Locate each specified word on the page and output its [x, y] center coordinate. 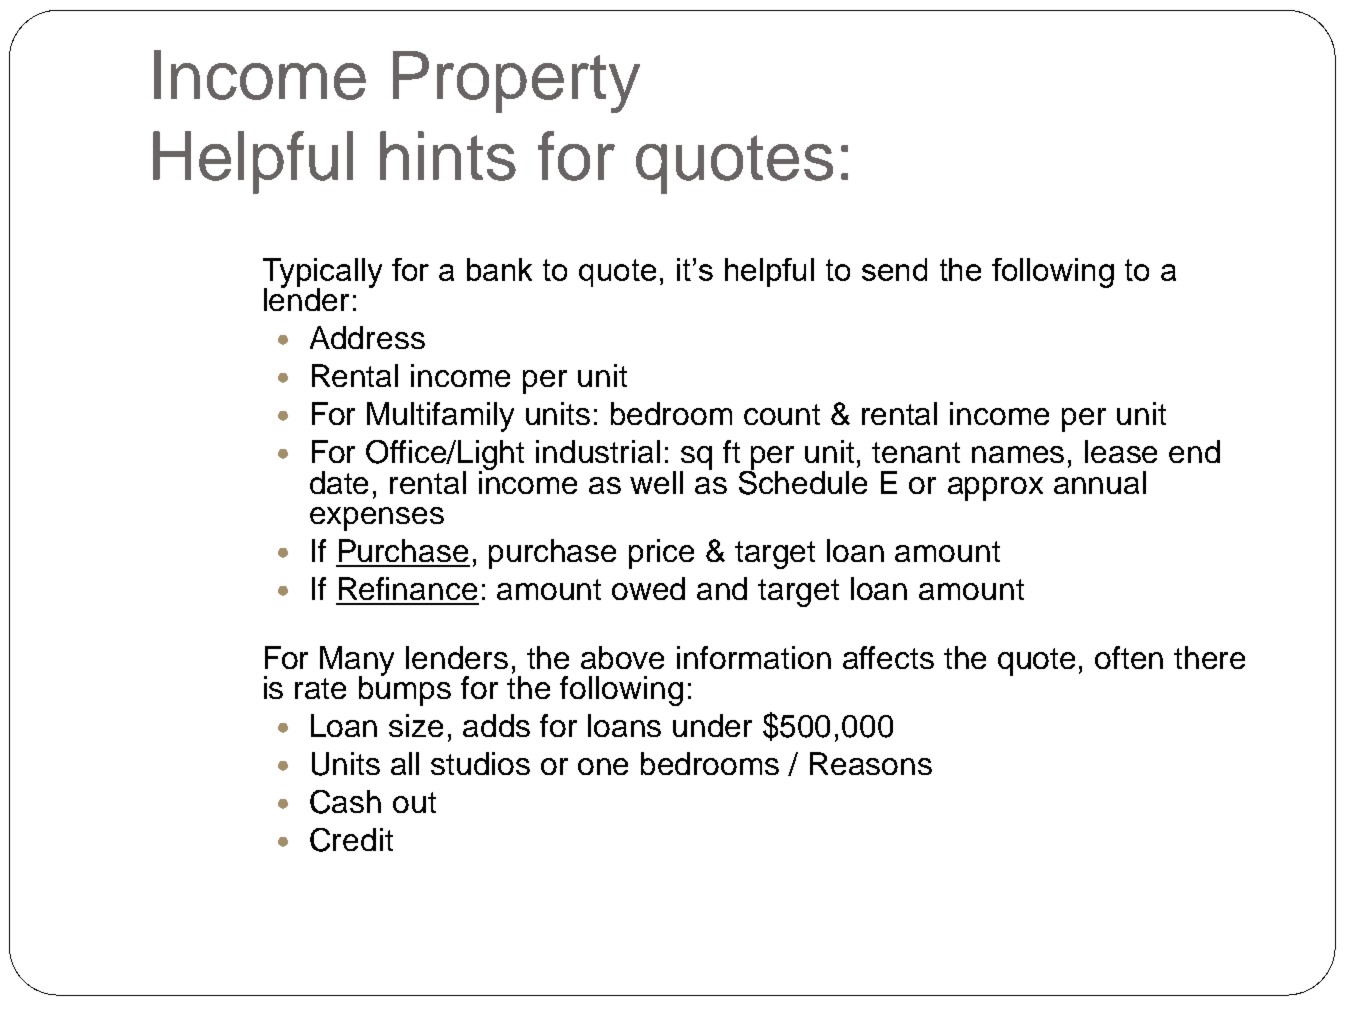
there [1209, 657]
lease [1121, 451]
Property [516, 82]
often [1129, 657]
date [339, 482]
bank [499, 269]
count [782, 414]
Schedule [803, 481]
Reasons [871, 763]
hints [448, 156]
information [754, 657]
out [414, 802]
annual [1100, 482]
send [894, 269]
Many [357, 662]
